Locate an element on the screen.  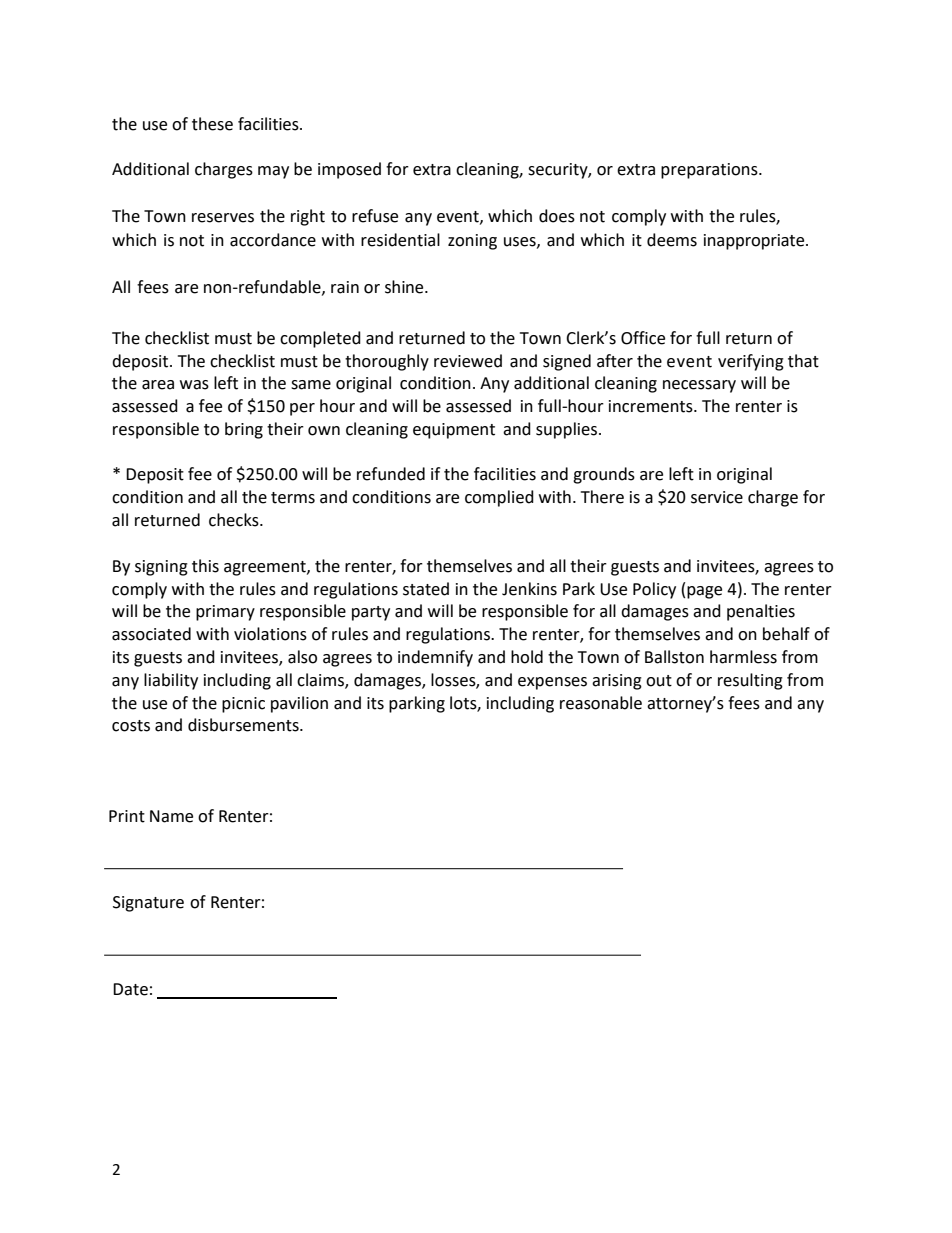
Signature is located at coordinates (148, 904).
